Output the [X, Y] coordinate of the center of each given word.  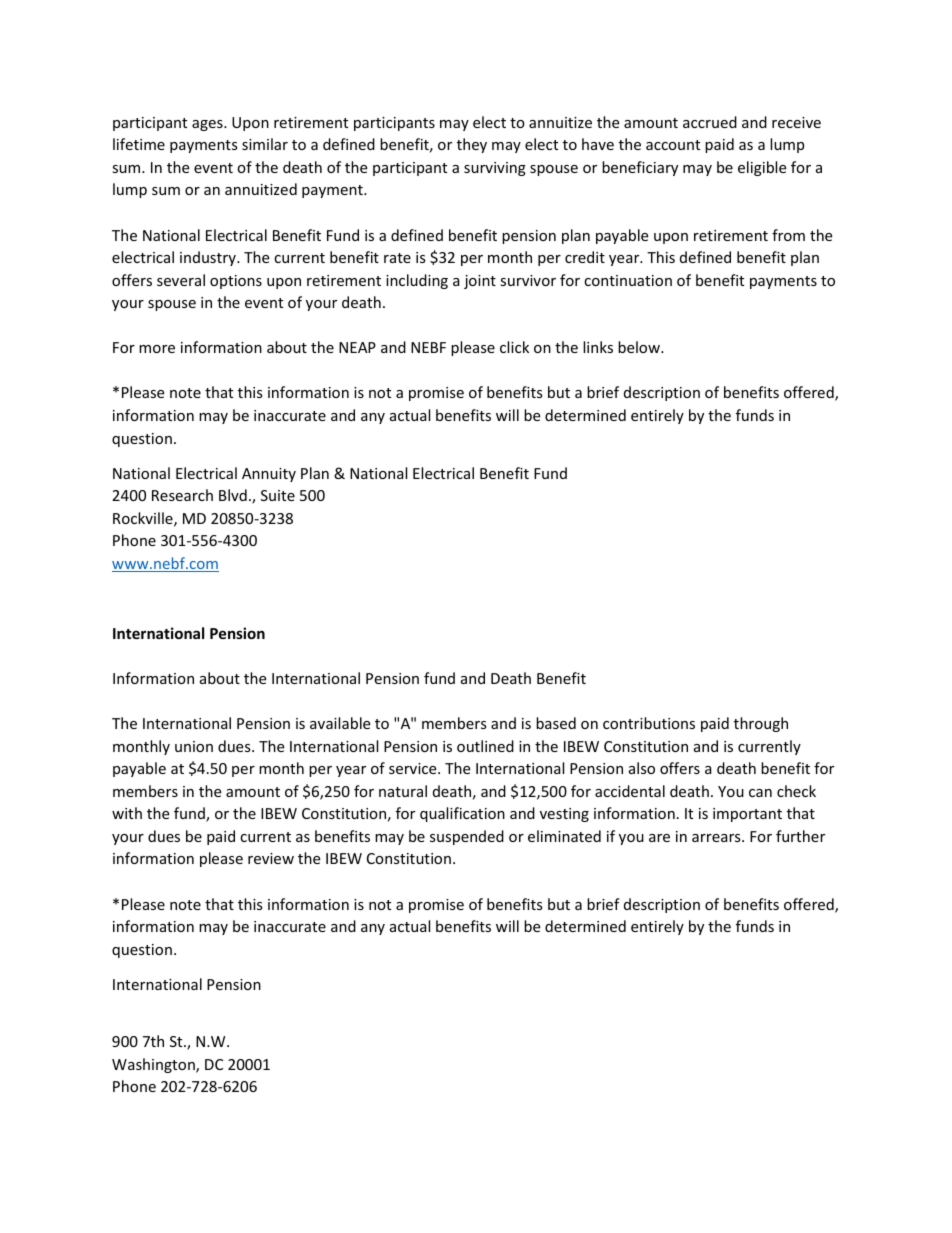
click [514, 347]
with [127, 813]
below [640, 347]
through [761, 724]
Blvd [233, 495]
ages [208, 125]
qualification [462, 814]
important [747, 815]
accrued [710, 122]
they [472, 145]
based [556, 723]
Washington [154, 1065]
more [157, 349]
